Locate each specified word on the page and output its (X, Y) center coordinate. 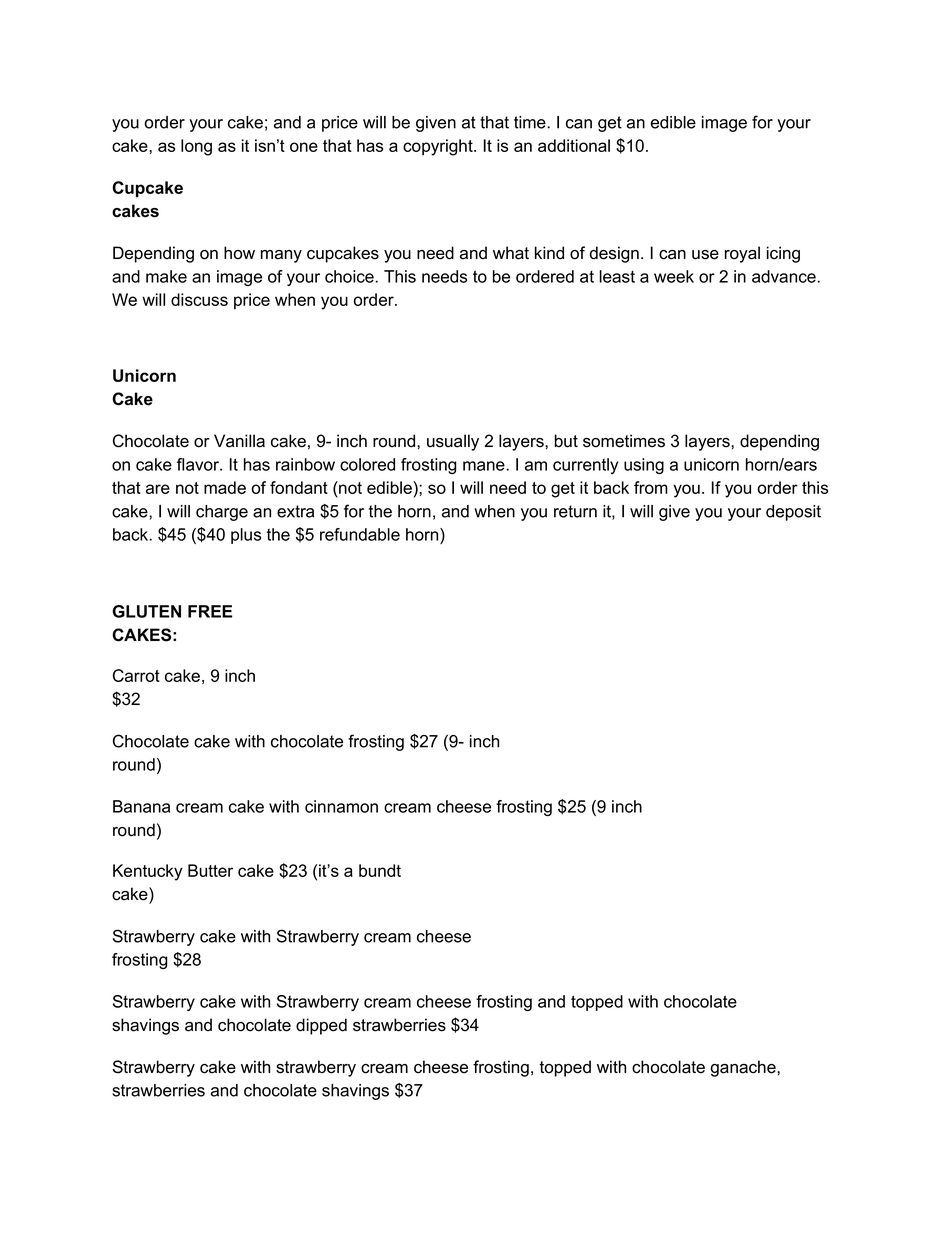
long (196, 147)
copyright (439, 147)
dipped (321, 1026)
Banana (141, 806)
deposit (793, 513)
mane (485, 466)
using (644, 466)
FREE (210, 611)
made (225, 487)
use (705, 255)
